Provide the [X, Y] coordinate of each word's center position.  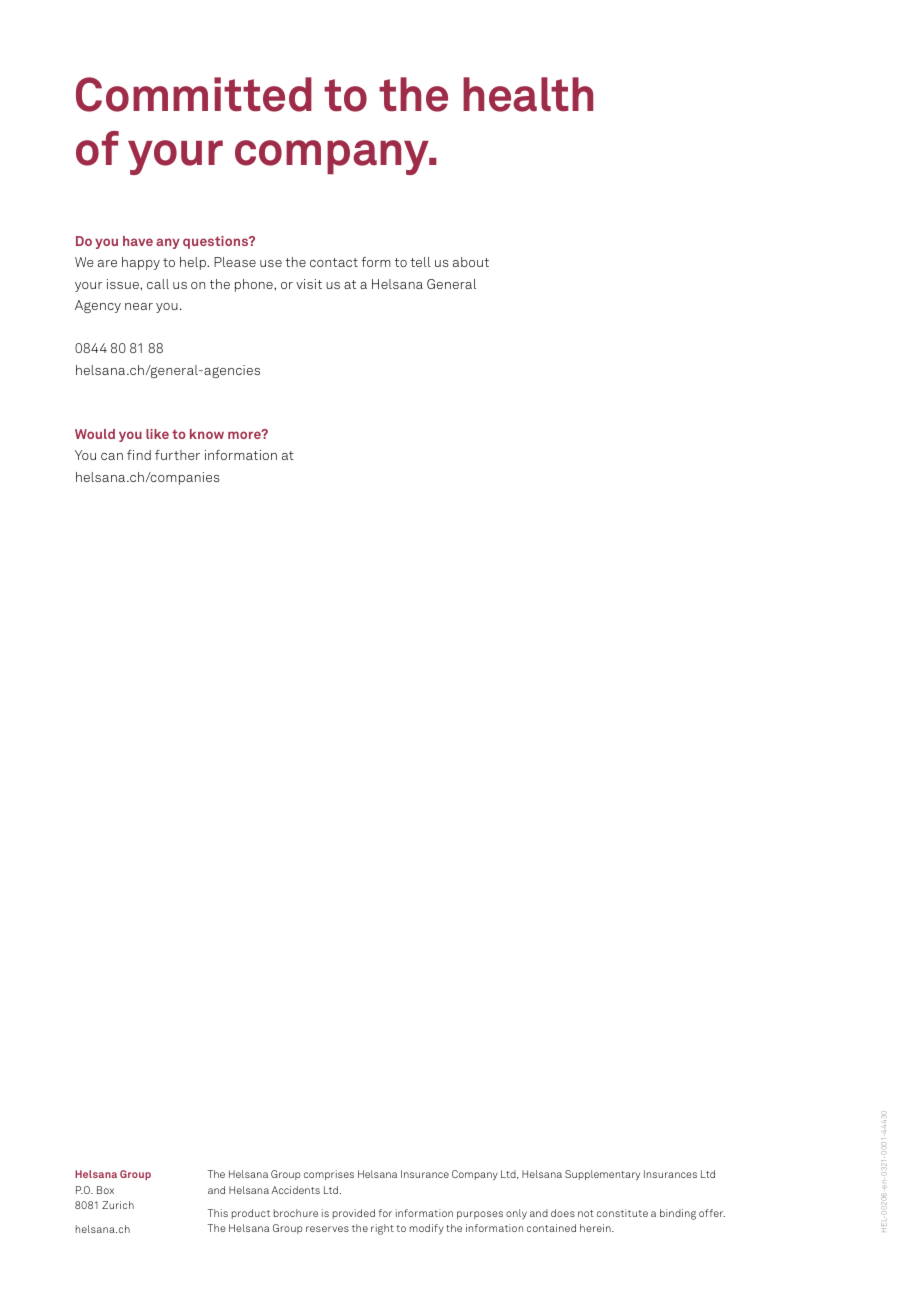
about [471, 262]
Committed [194, 94]
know [207, 434]
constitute [622, 1213]
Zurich [118, 1205]
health [528, 94]
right [382, 1229]
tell [420, 262]
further [177, 455]
